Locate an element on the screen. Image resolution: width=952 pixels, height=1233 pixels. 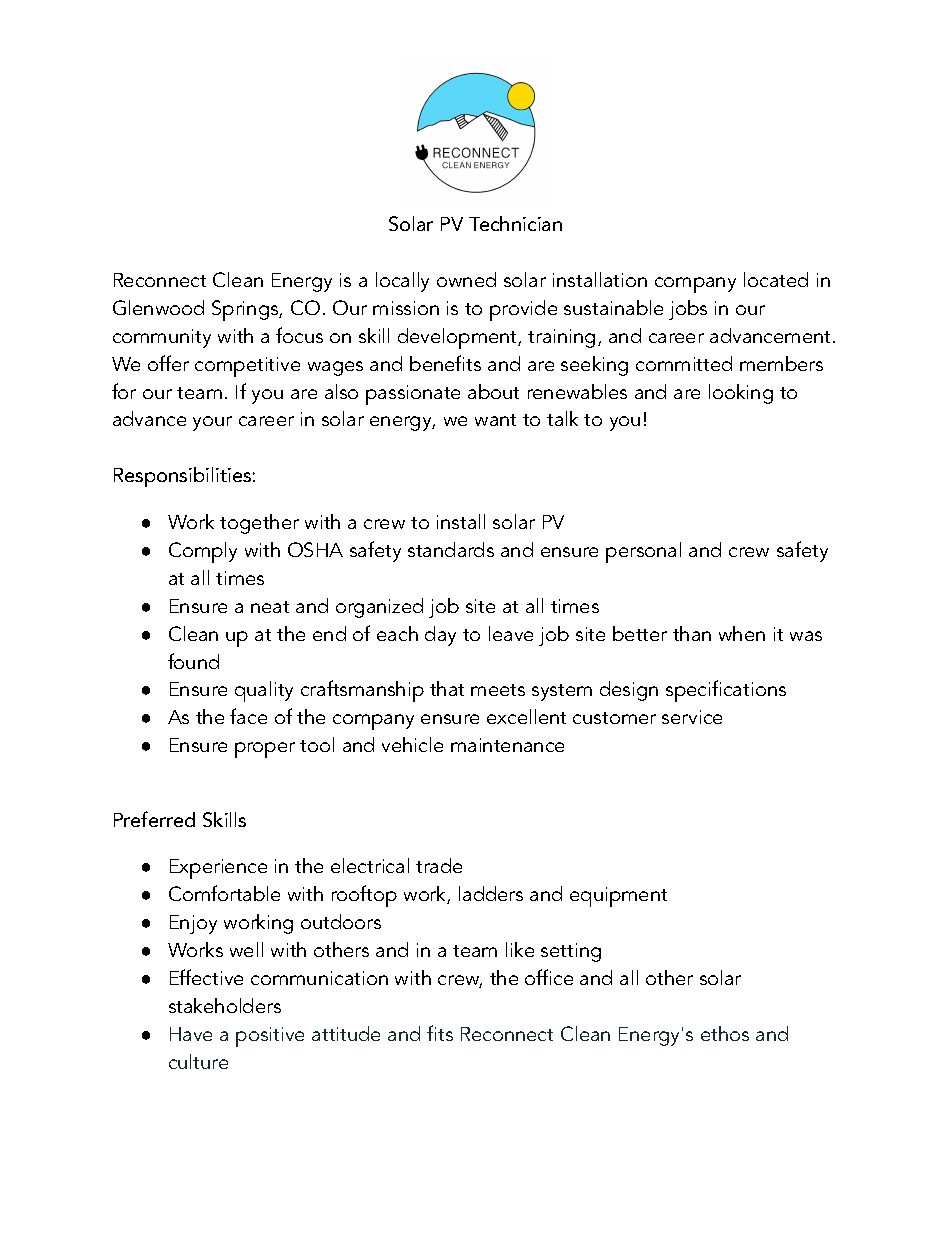
found is located at coordinates (193, 661).
